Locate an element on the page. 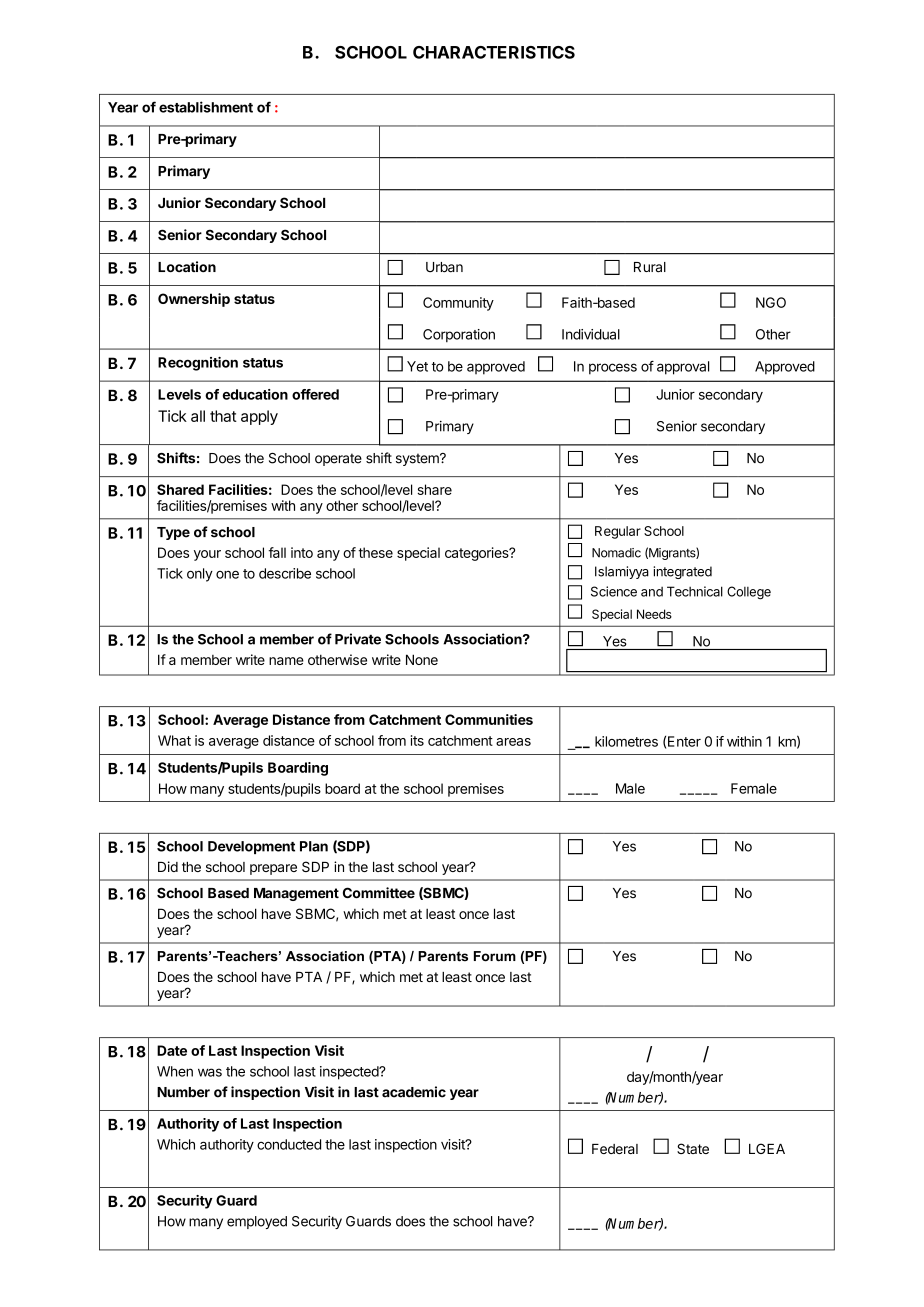  None is located at coordinates (422, 659).
